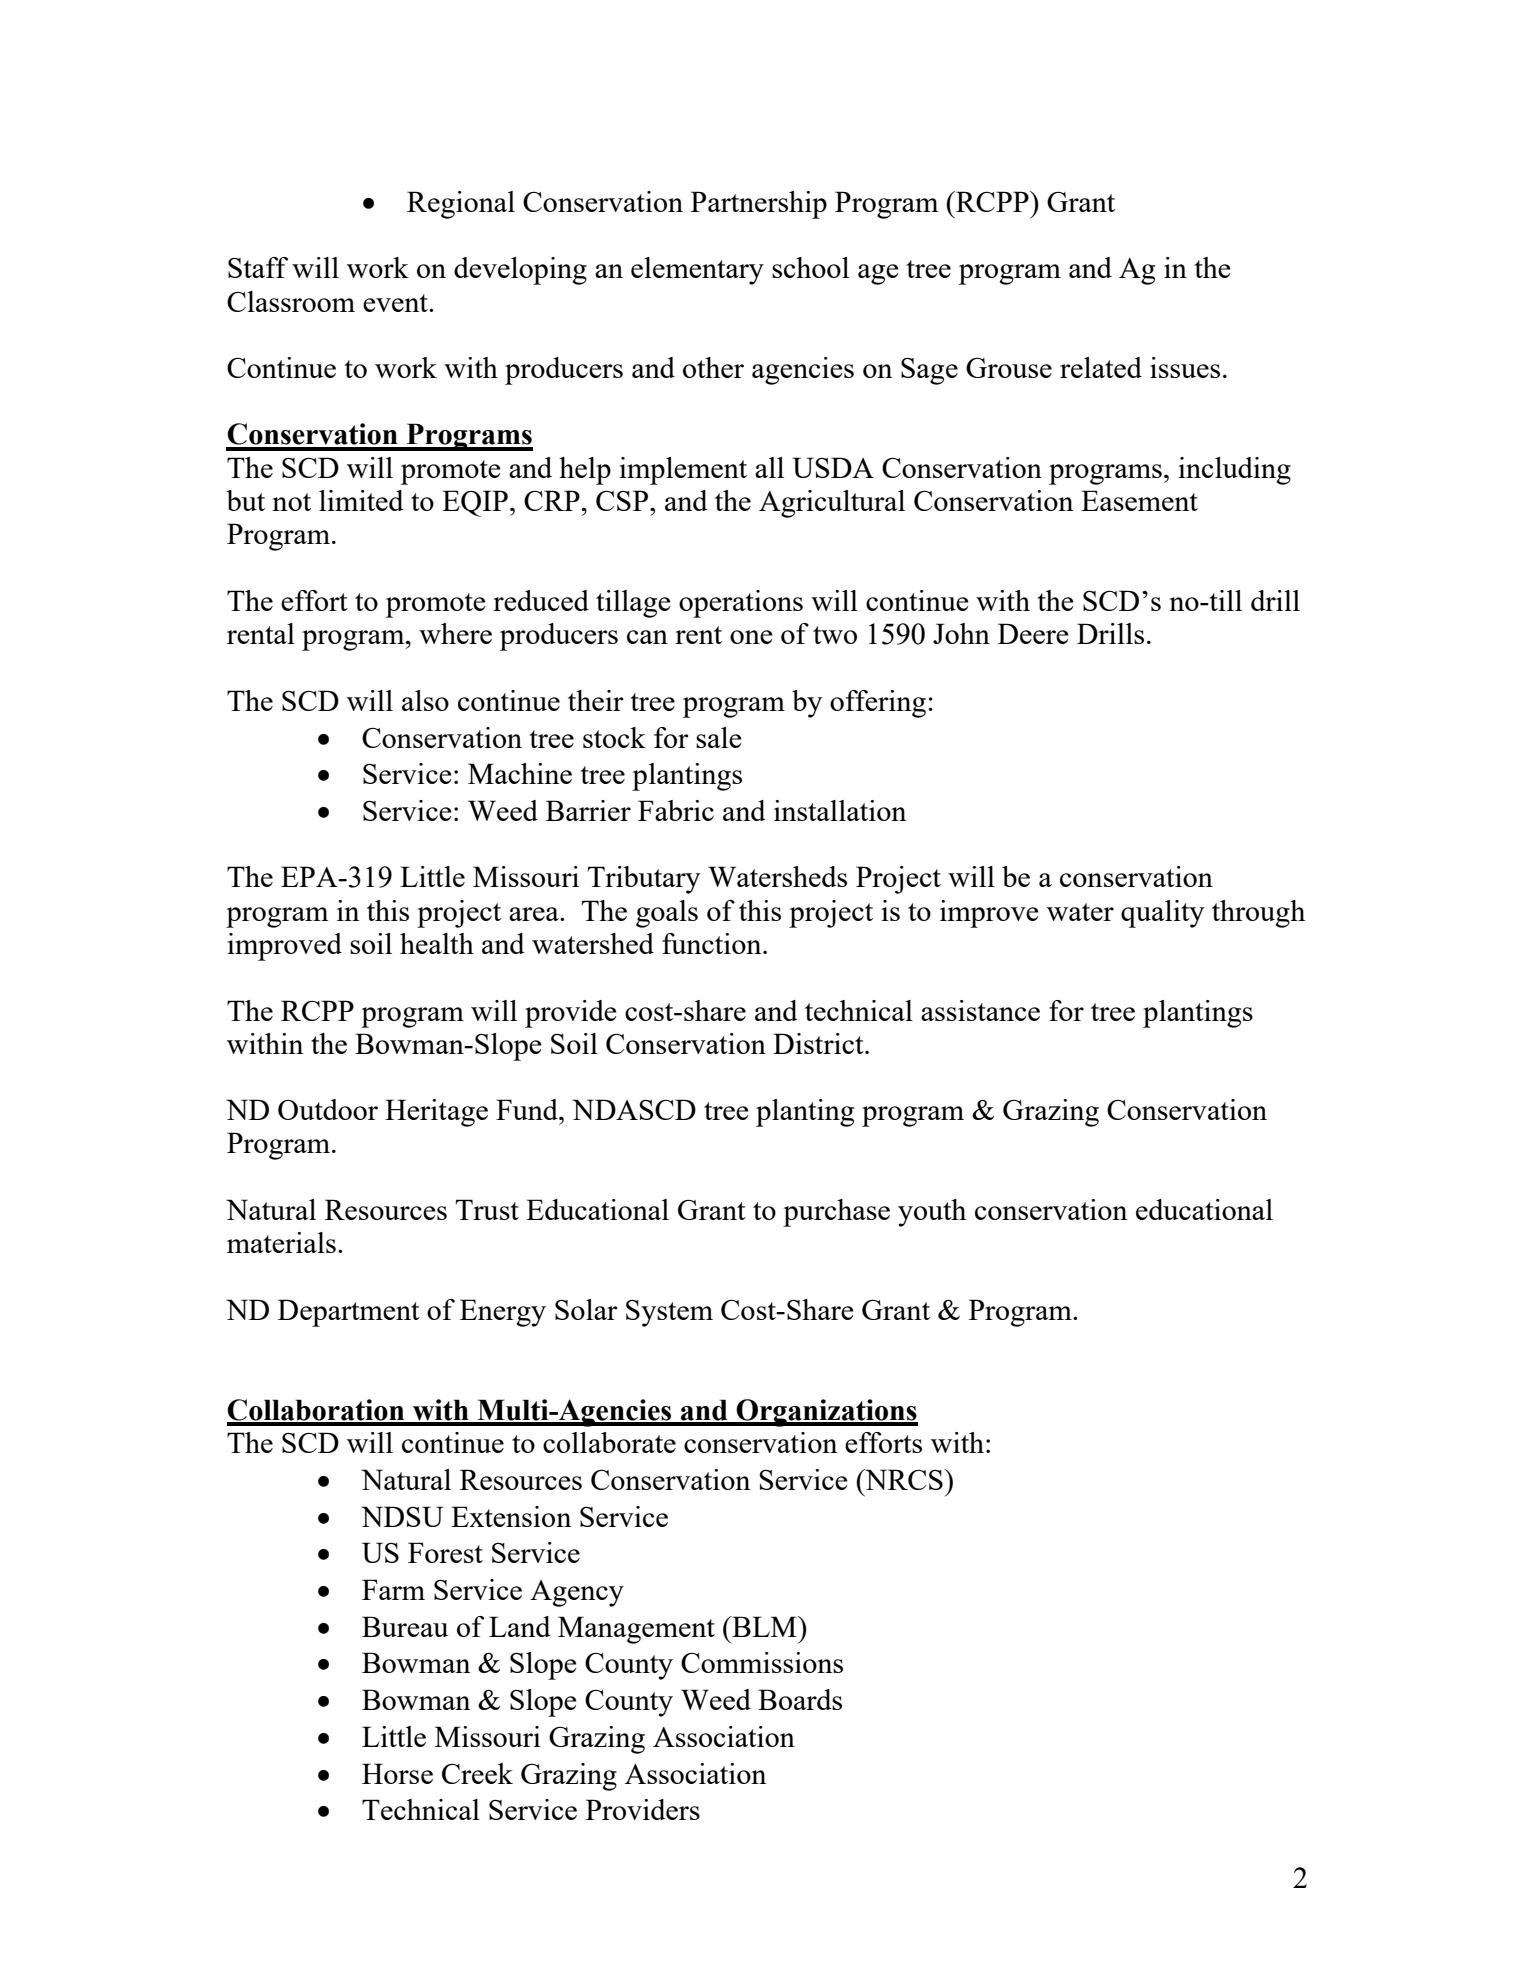 Image resolution: width=1532 pixels, height=1983 pixels. I want to click on also, so click(425, 700).
